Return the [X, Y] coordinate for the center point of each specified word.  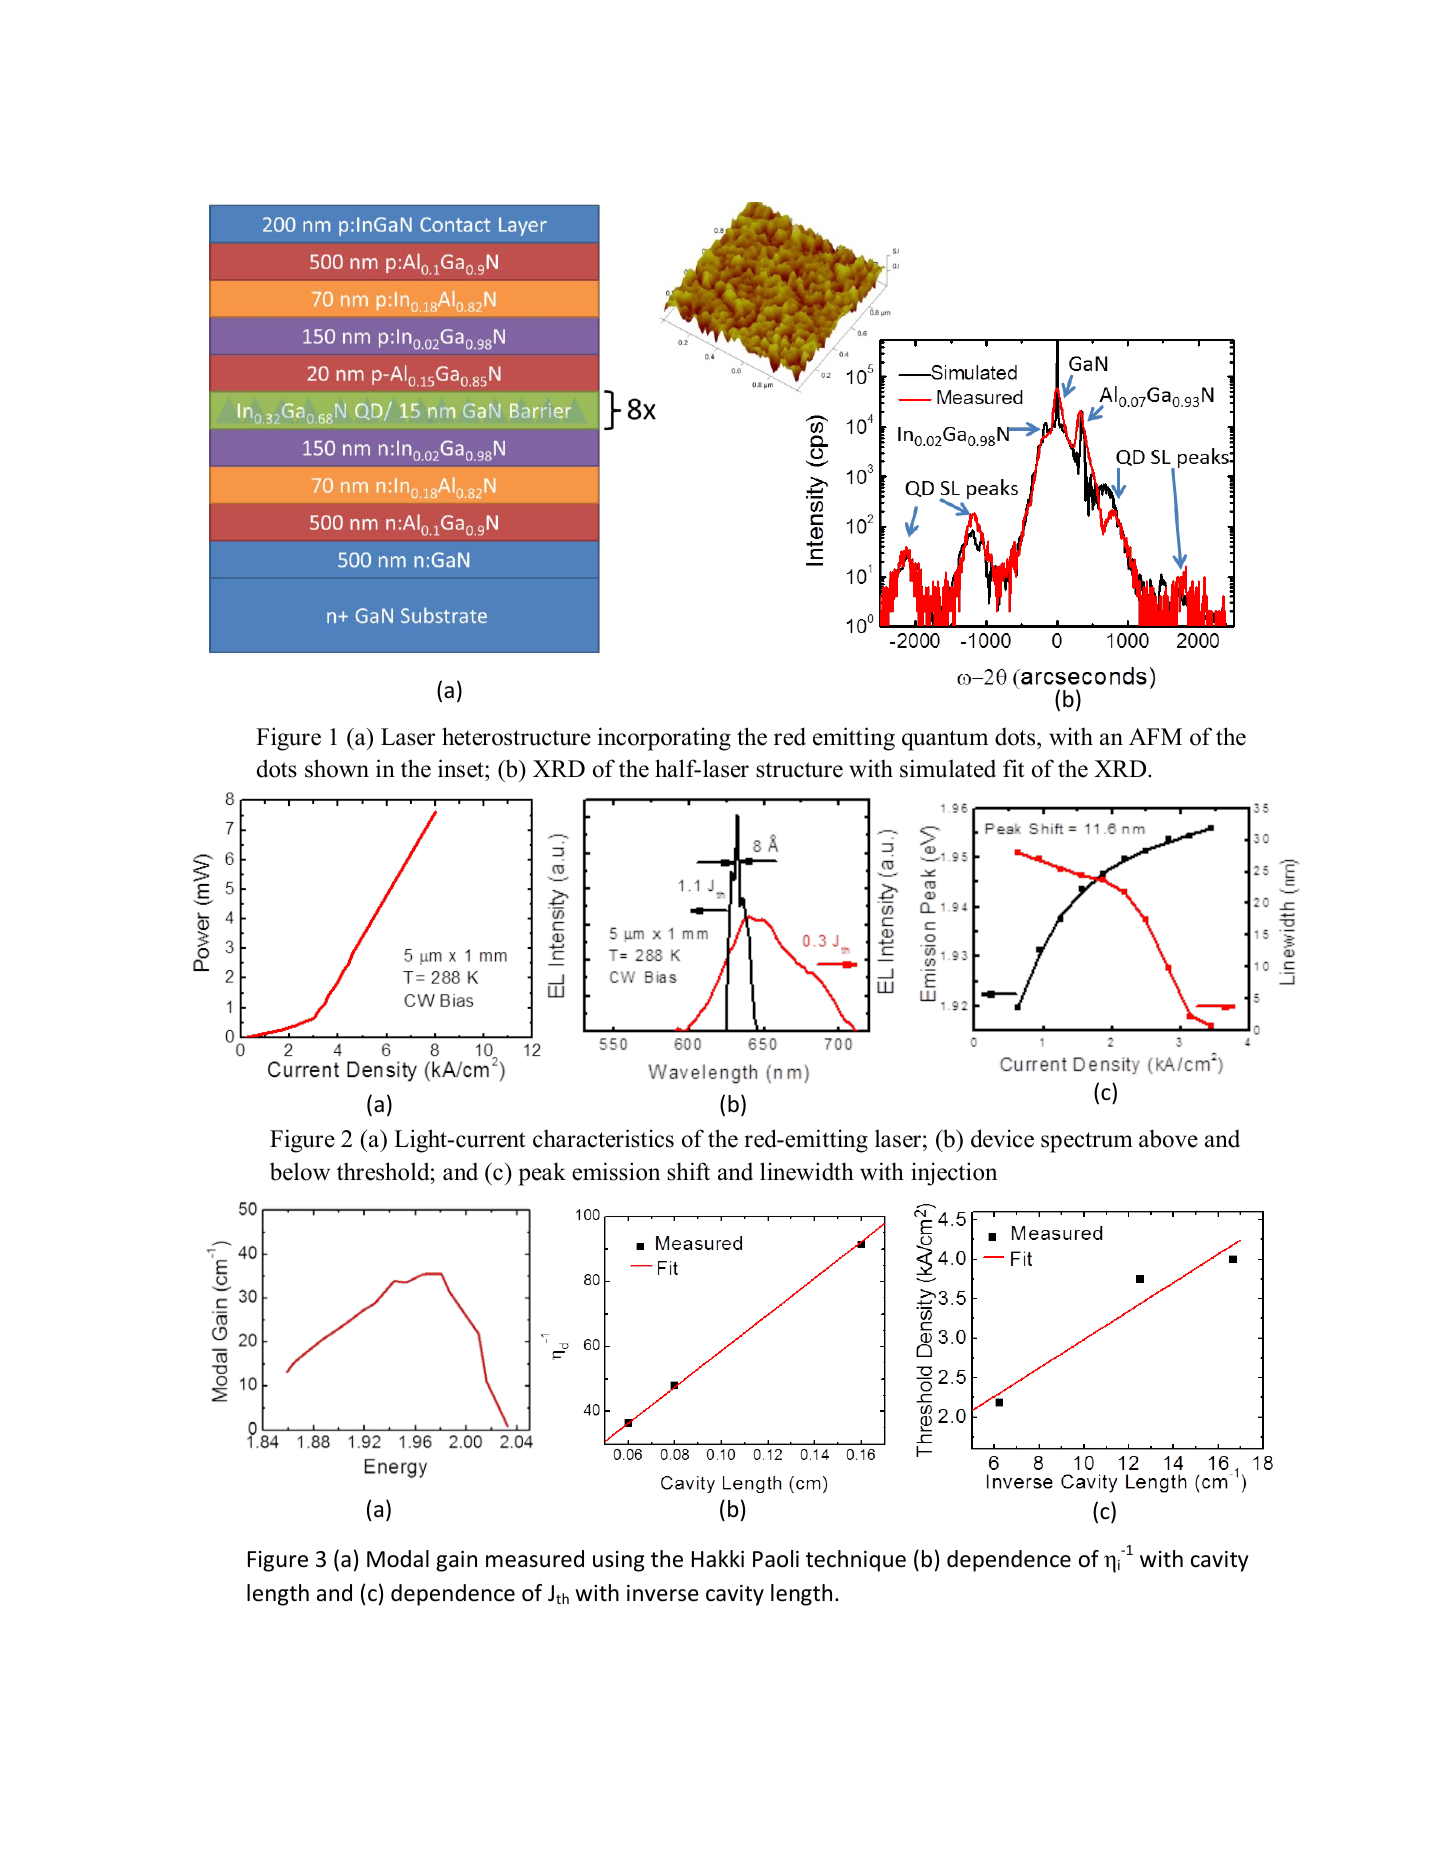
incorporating [664, 739]
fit [1013, 768]
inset [462, 770]
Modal [398, 1559]
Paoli [776, 1559]
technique [856, 1561]
